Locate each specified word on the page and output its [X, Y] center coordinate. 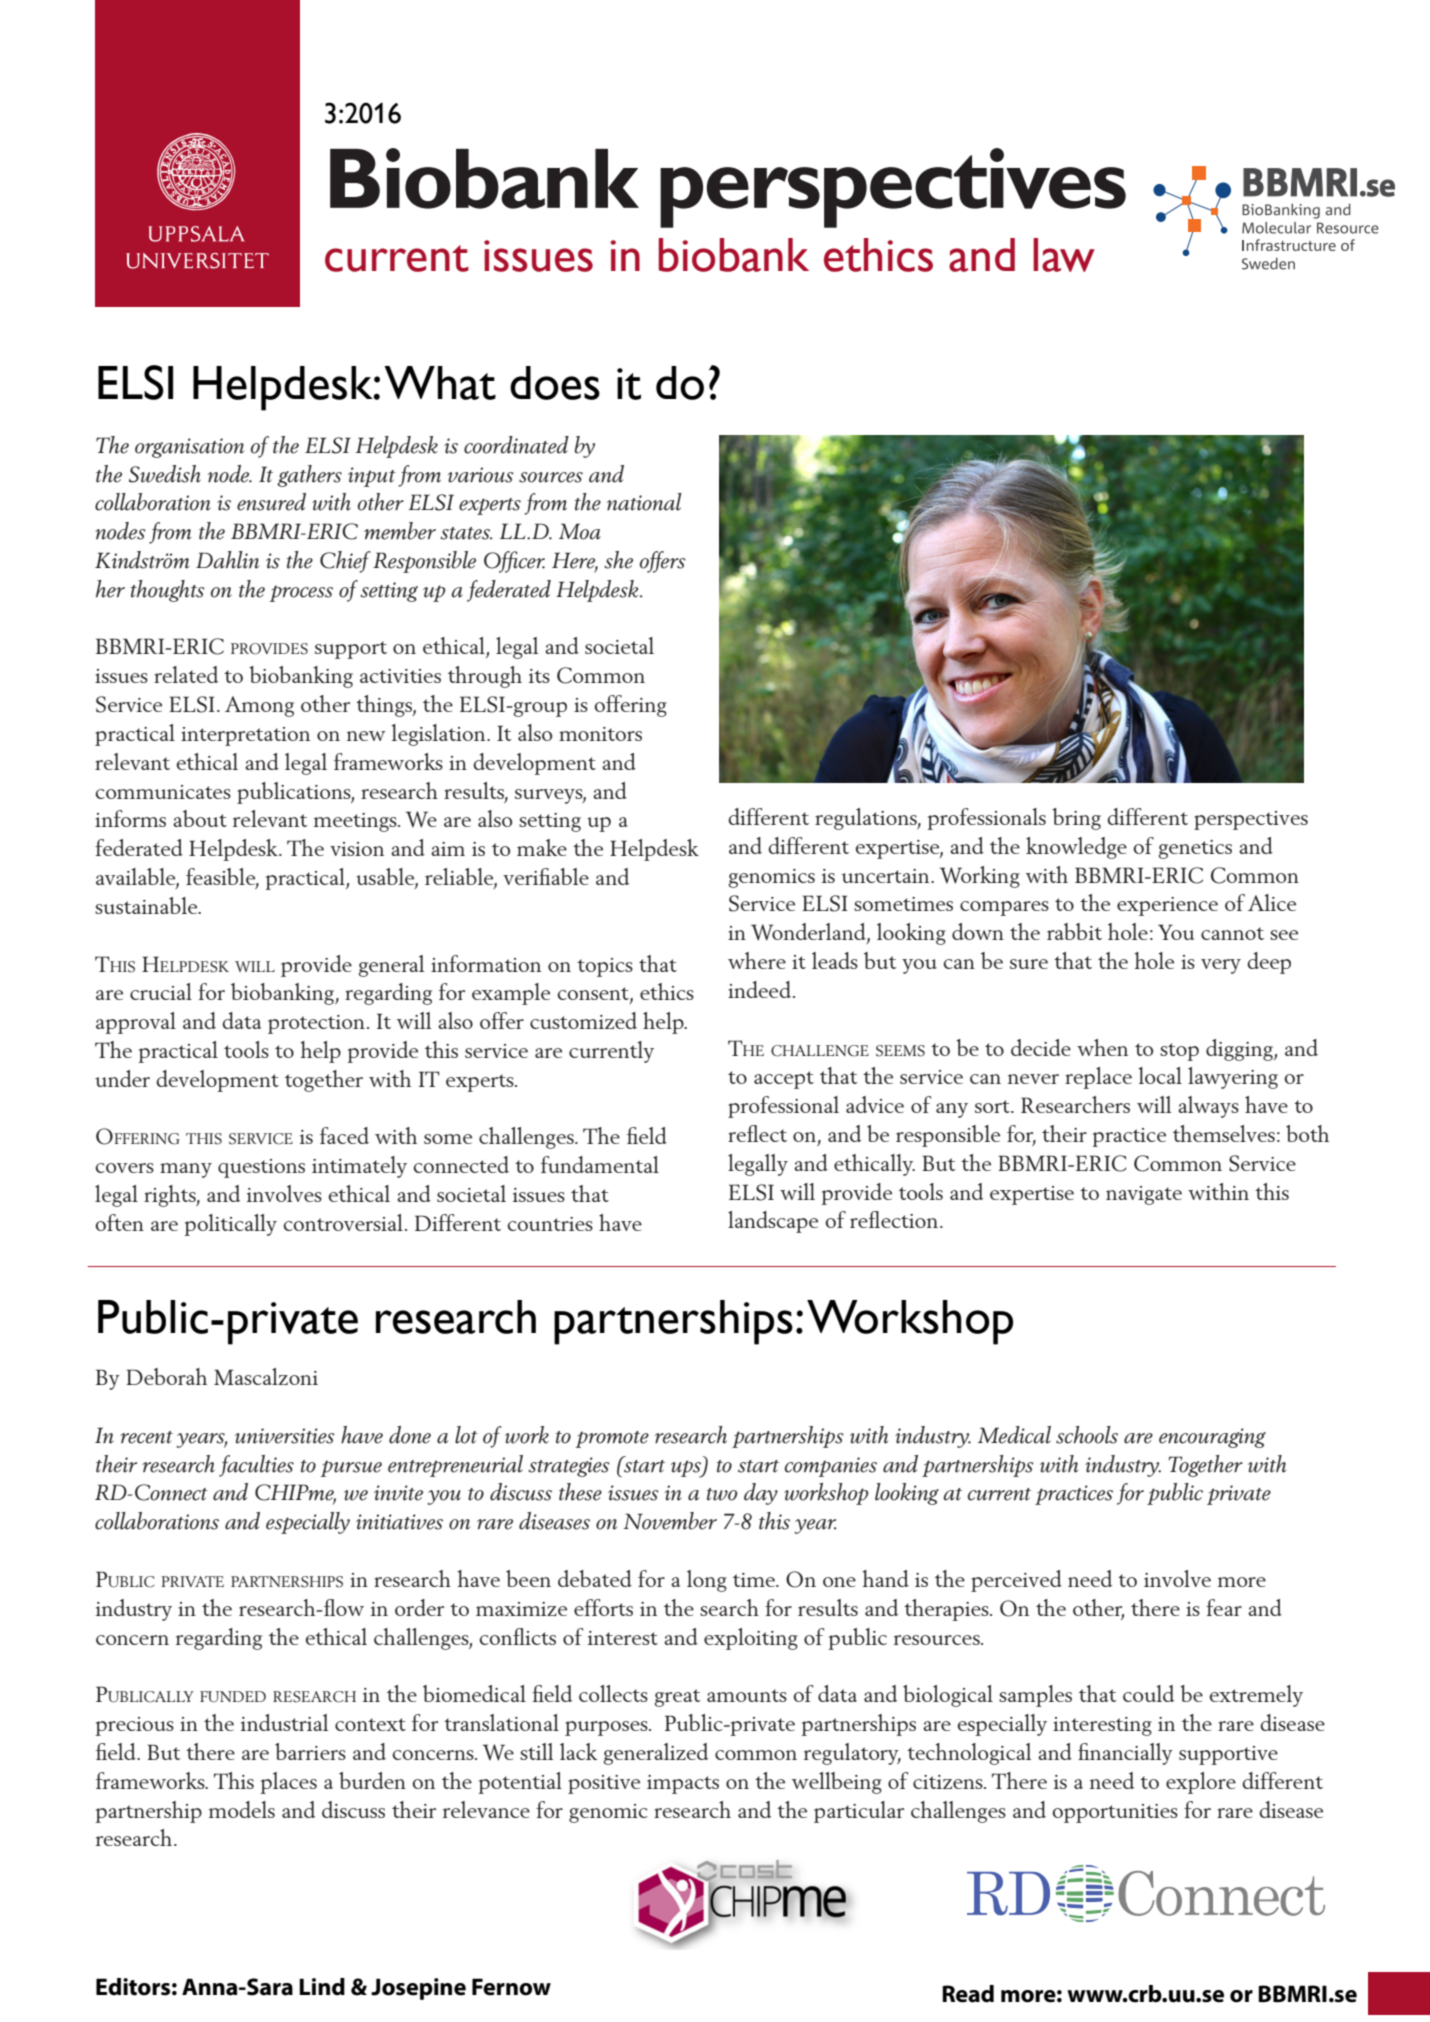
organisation [189, 448]
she [618, 560]
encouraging [1212, 1438]
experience [1167, 906]
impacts [683, 1784]
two [722, 1494]
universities [285, 1436]
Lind [322, 1987]
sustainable [147, 905]
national [644, 502]
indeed [759, 989]
